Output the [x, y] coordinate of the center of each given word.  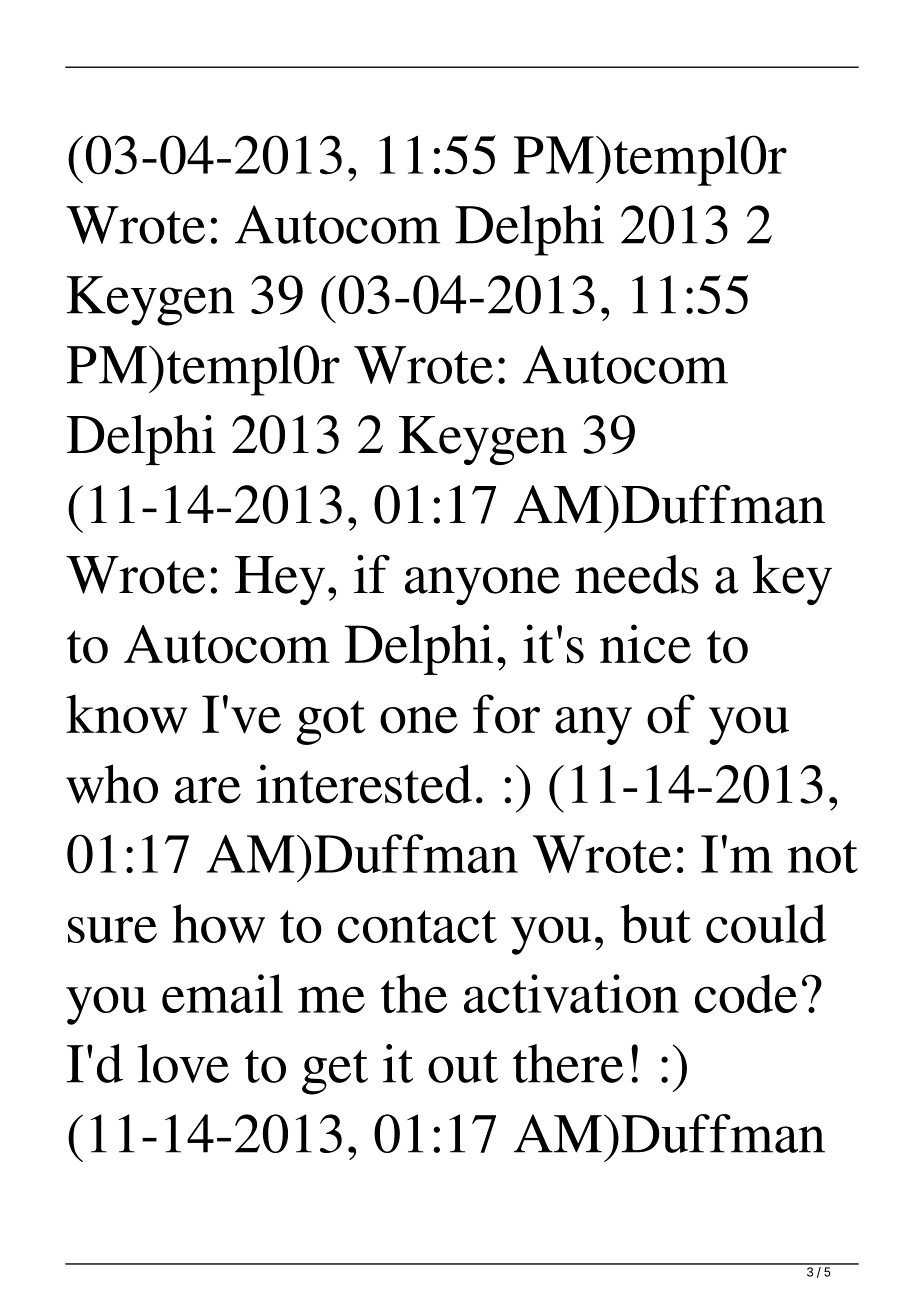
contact [417, 926]
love [183, 1063]
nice [645, 644]
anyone [482, 586]
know [127, 714]
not [823, 856]
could [766, 923]
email [222, 993]
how [218, 923]
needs [637, 574]
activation [571, 993]
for [506, 714]
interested [364, 784]
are [208, 790]
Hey [280, 580]
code [746, 993]
